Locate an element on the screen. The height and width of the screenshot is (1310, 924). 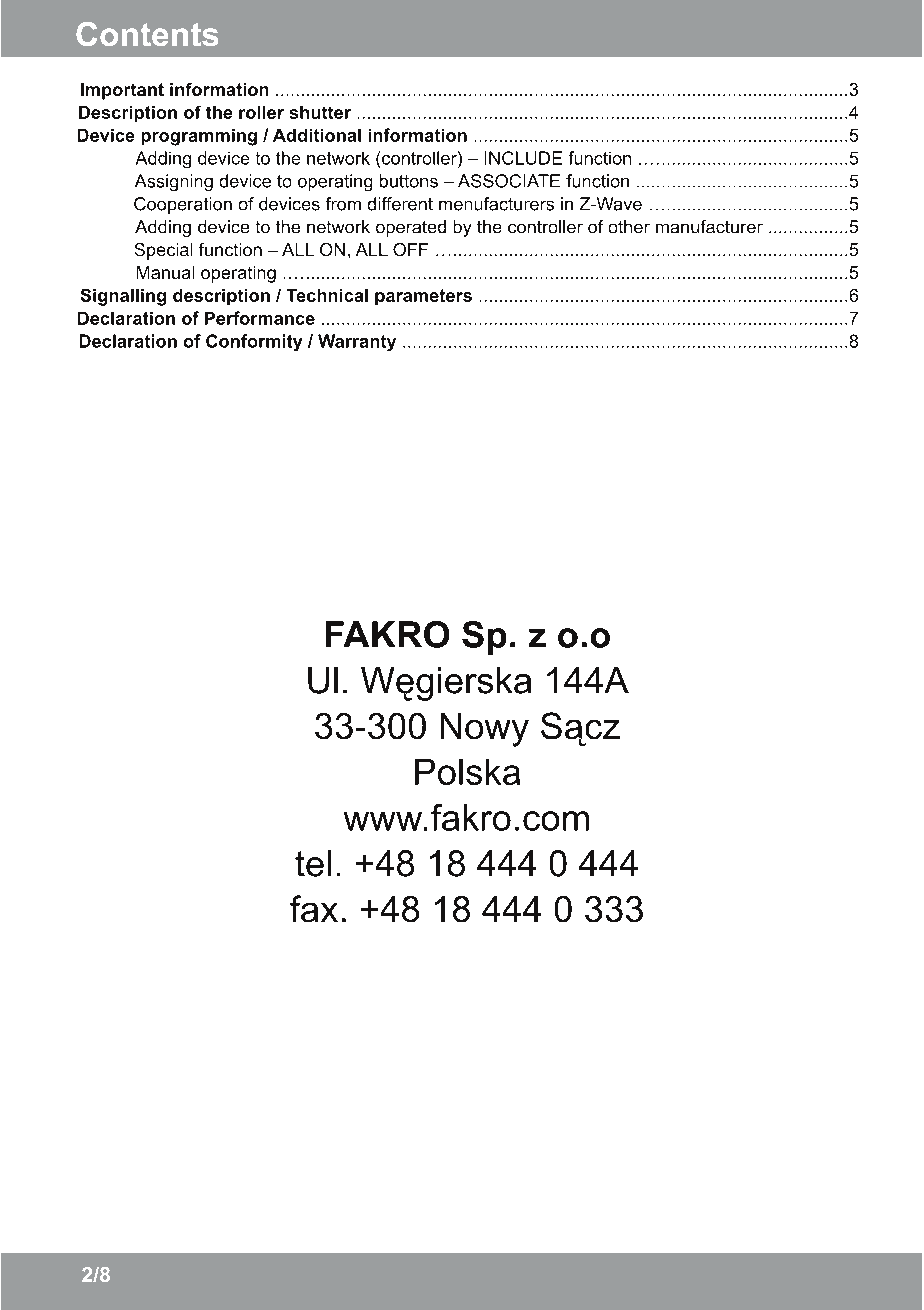
manufacturer is located at coordinates (709, 226).
